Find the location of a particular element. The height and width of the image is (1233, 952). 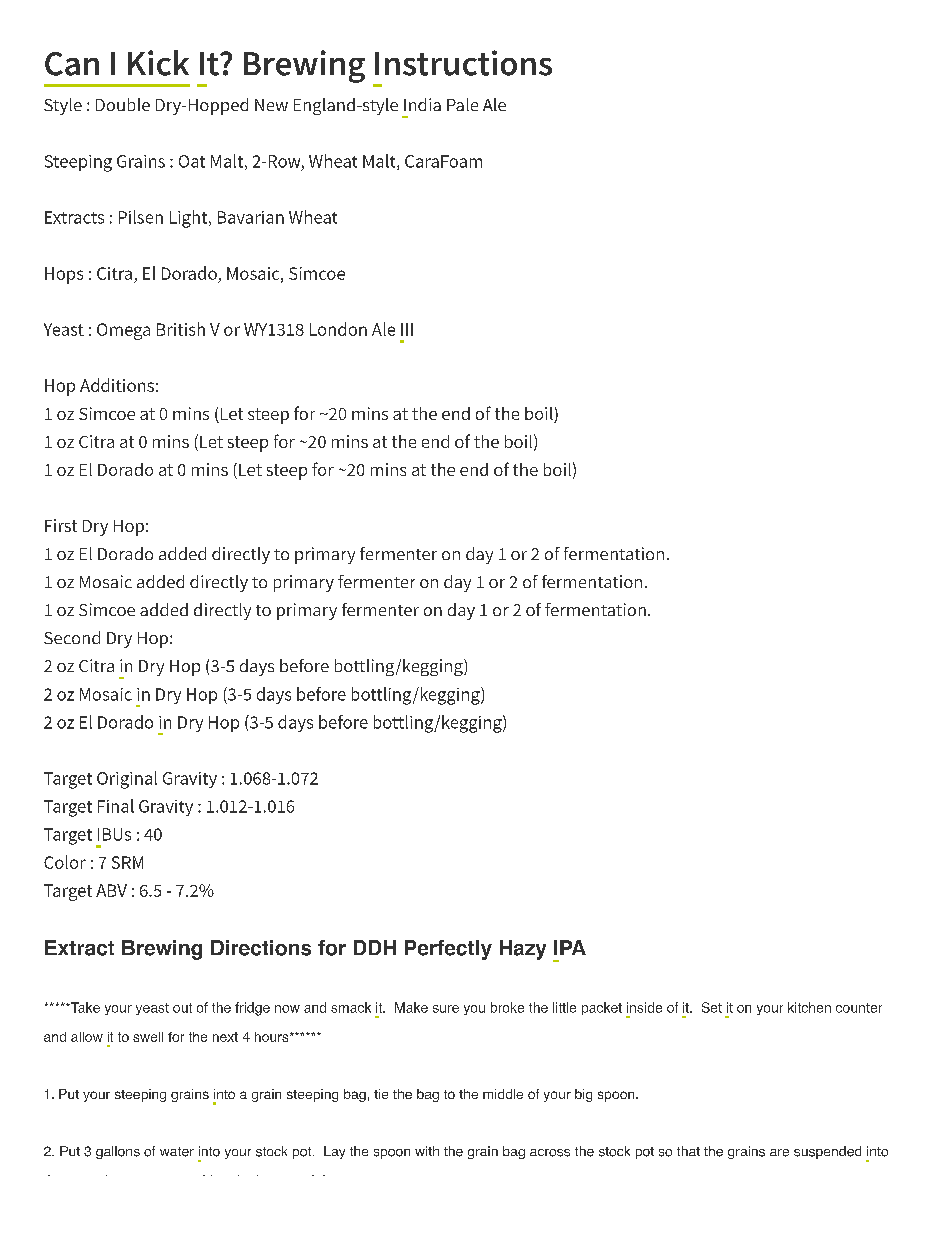

III is located at coordinates (407, 329).
